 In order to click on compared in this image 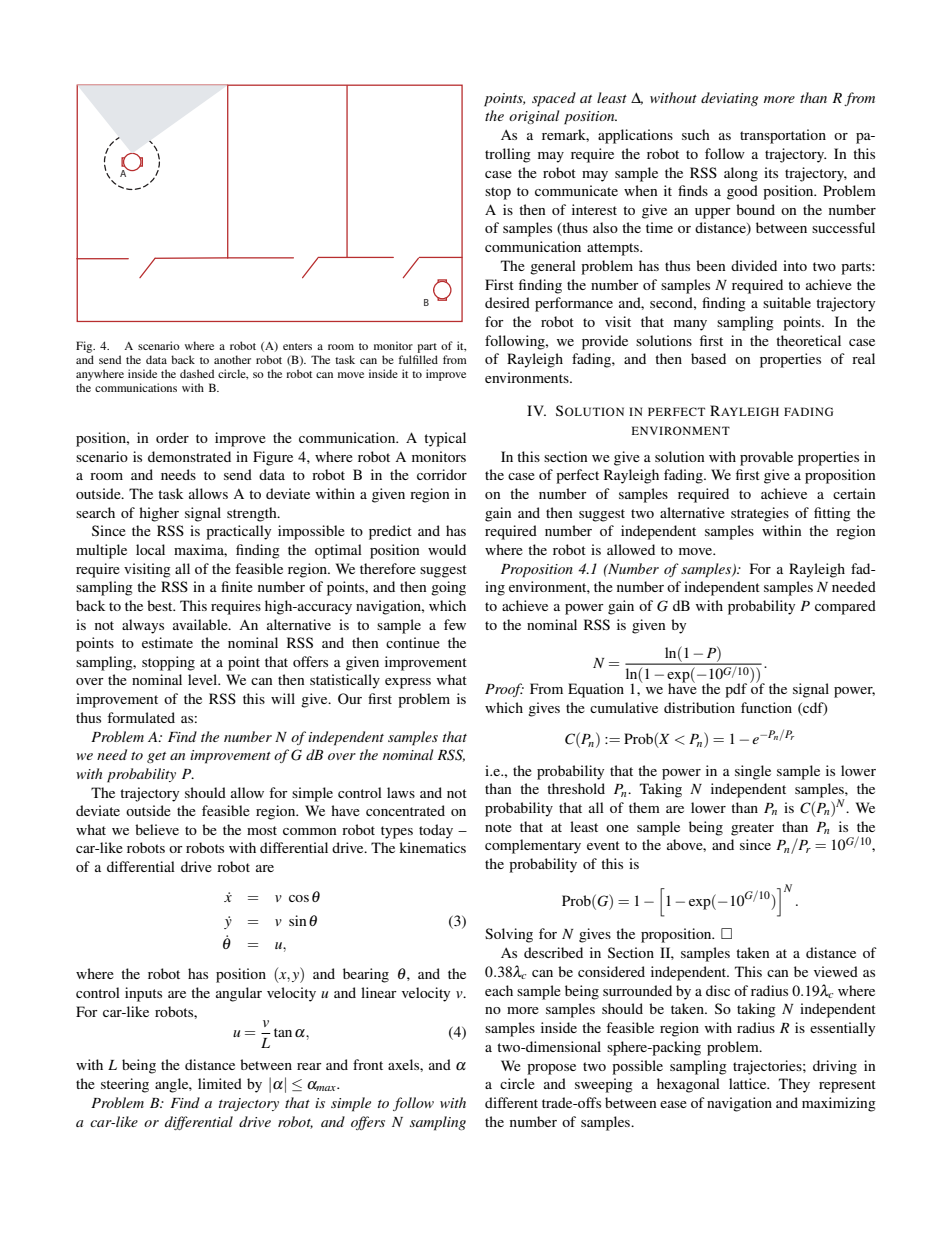, I will do `click(845, 607)`.
